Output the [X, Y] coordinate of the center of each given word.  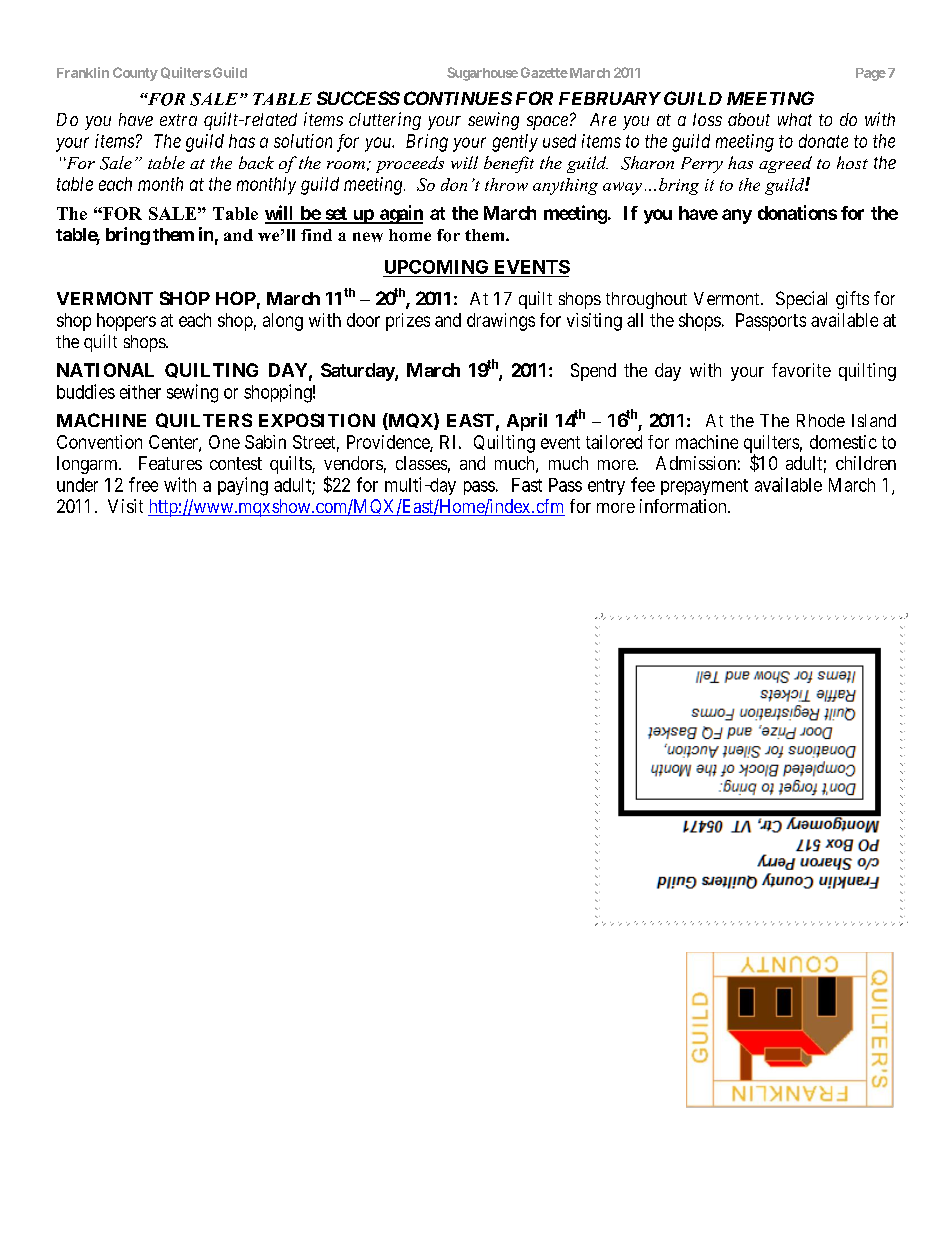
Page [871, 74]
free [143, 484]
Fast [527, 485]
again [400, 214]
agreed [785, 164]
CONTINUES [458, 98]
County [135, 74]
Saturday [358, 372]
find [316, 235]
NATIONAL [105, 370]
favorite [801, 370]
